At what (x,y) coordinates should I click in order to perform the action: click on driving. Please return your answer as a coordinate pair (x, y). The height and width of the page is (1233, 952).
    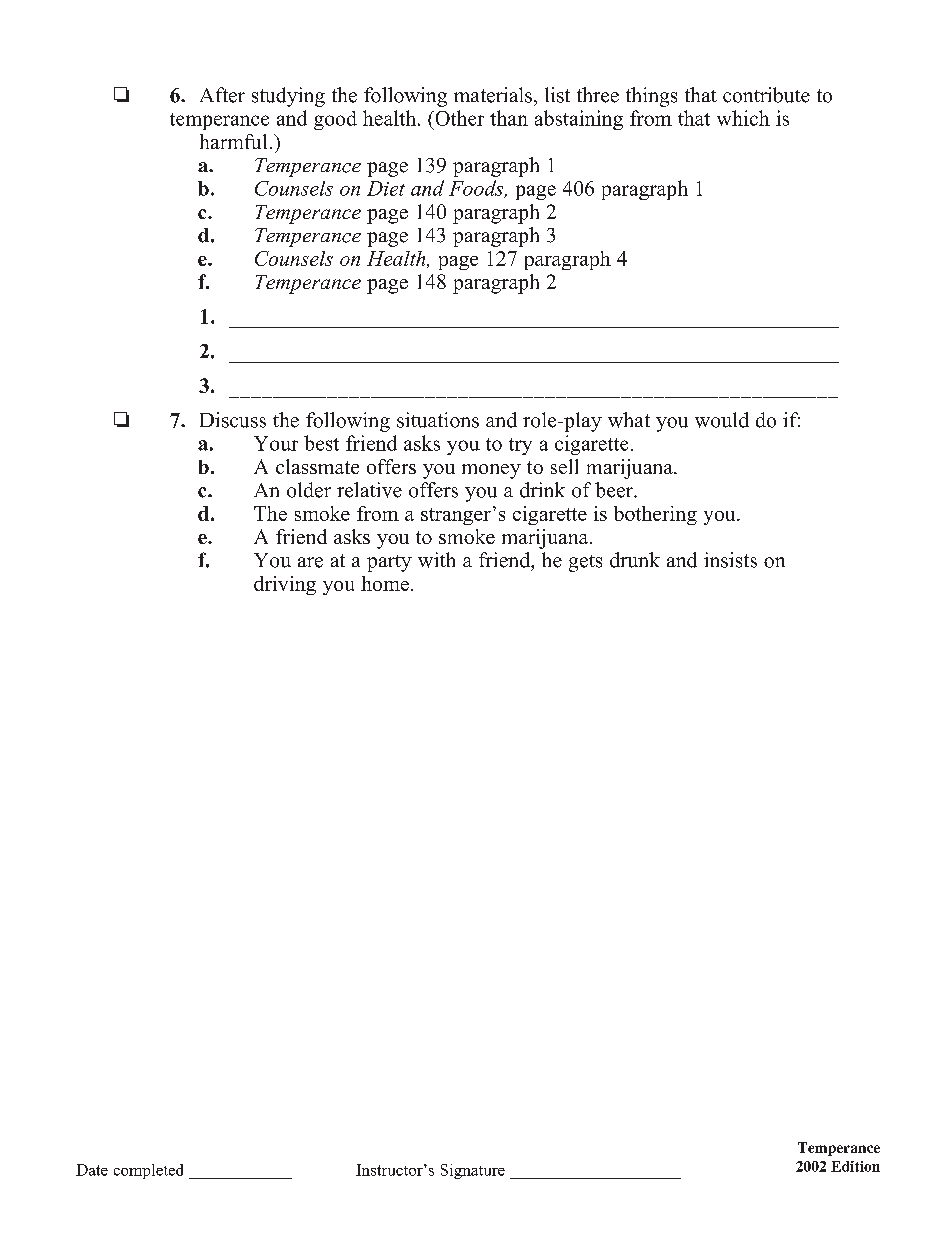
    Looking at the image, I should click on (285, 585).
